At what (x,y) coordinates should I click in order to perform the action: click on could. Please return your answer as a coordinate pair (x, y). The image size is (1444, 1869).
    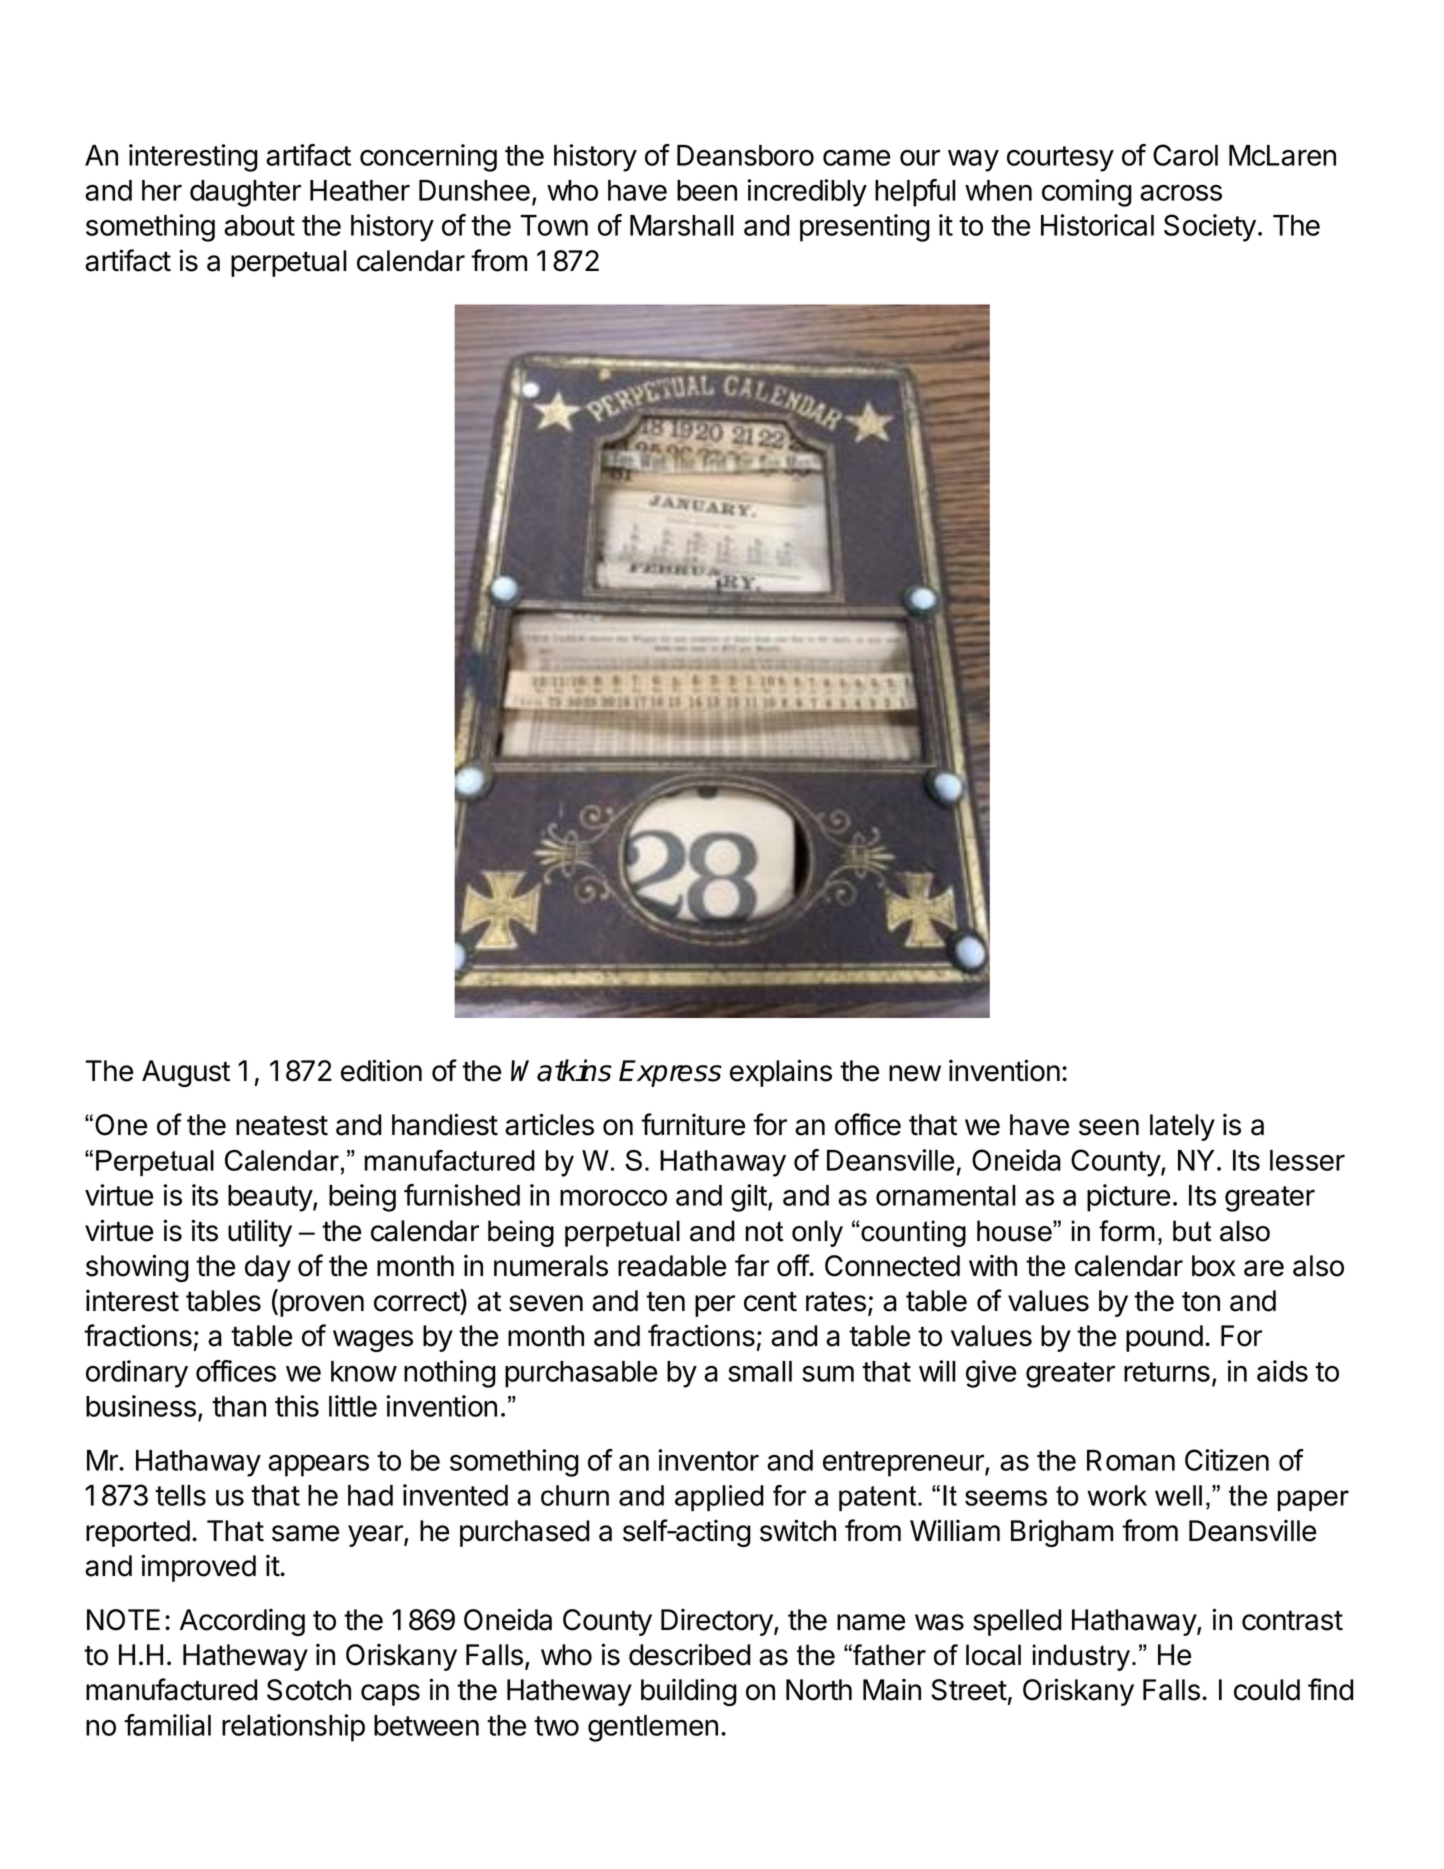
    Looking at the image, I should click on (1267, 1690).
